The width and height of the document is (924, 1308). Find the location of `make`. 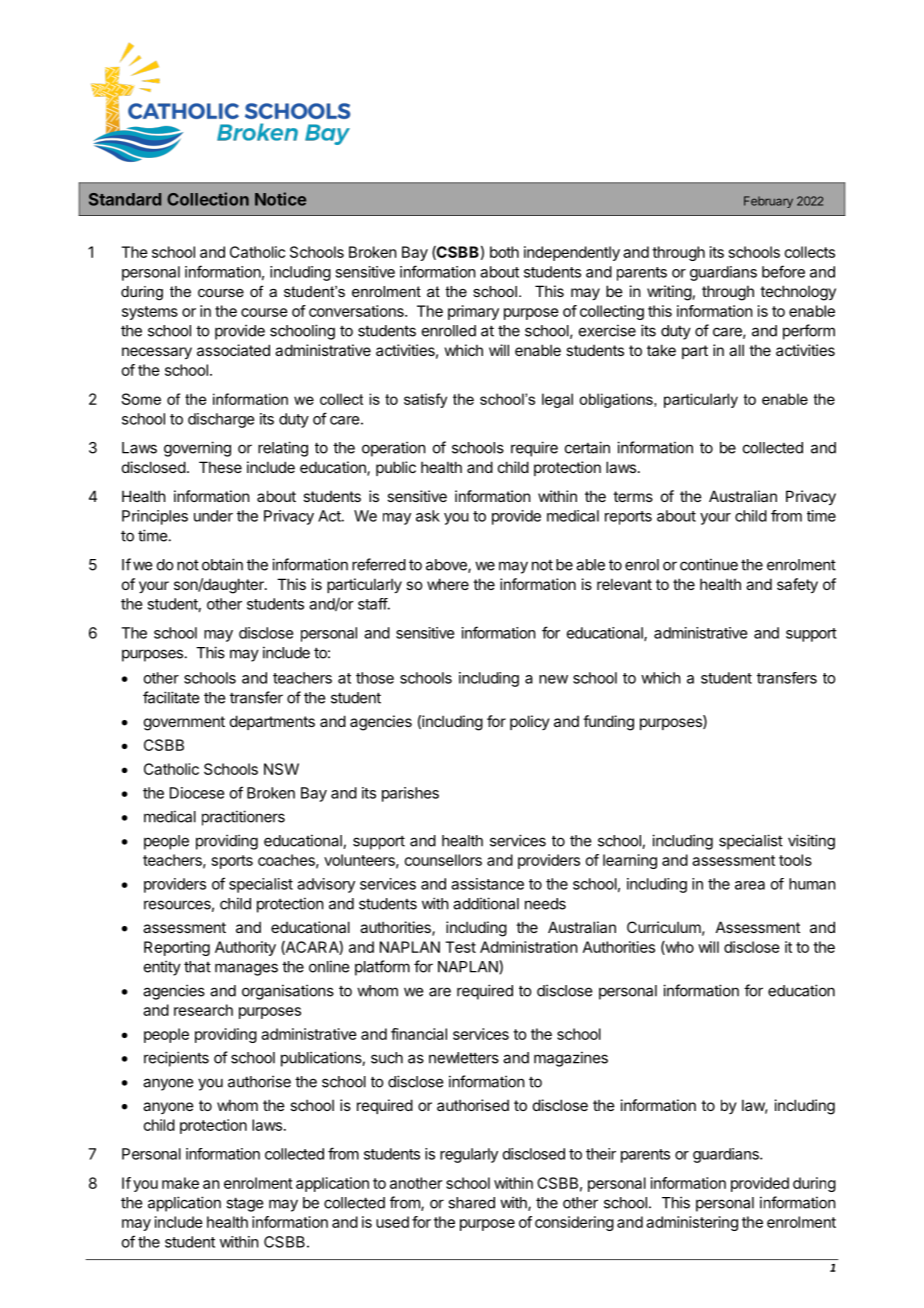

make is located at coordinates (180, 1183).
